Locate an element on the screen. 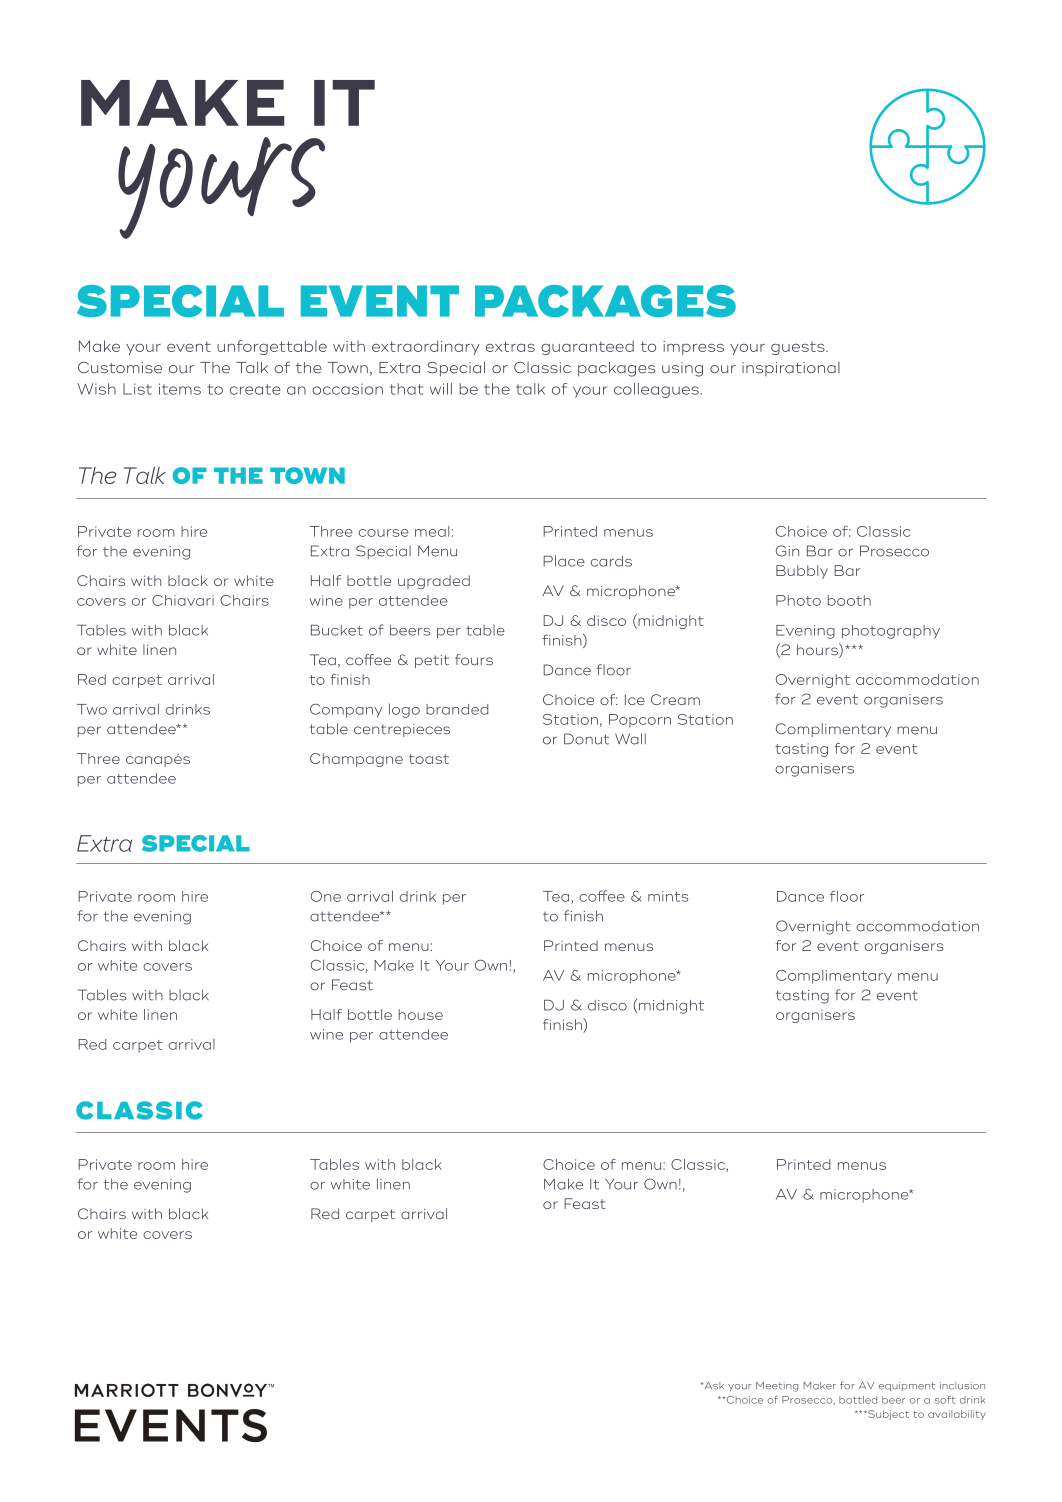 This screenshot has height=1502, width=1062. fours is located at coordinates (474, 660).
